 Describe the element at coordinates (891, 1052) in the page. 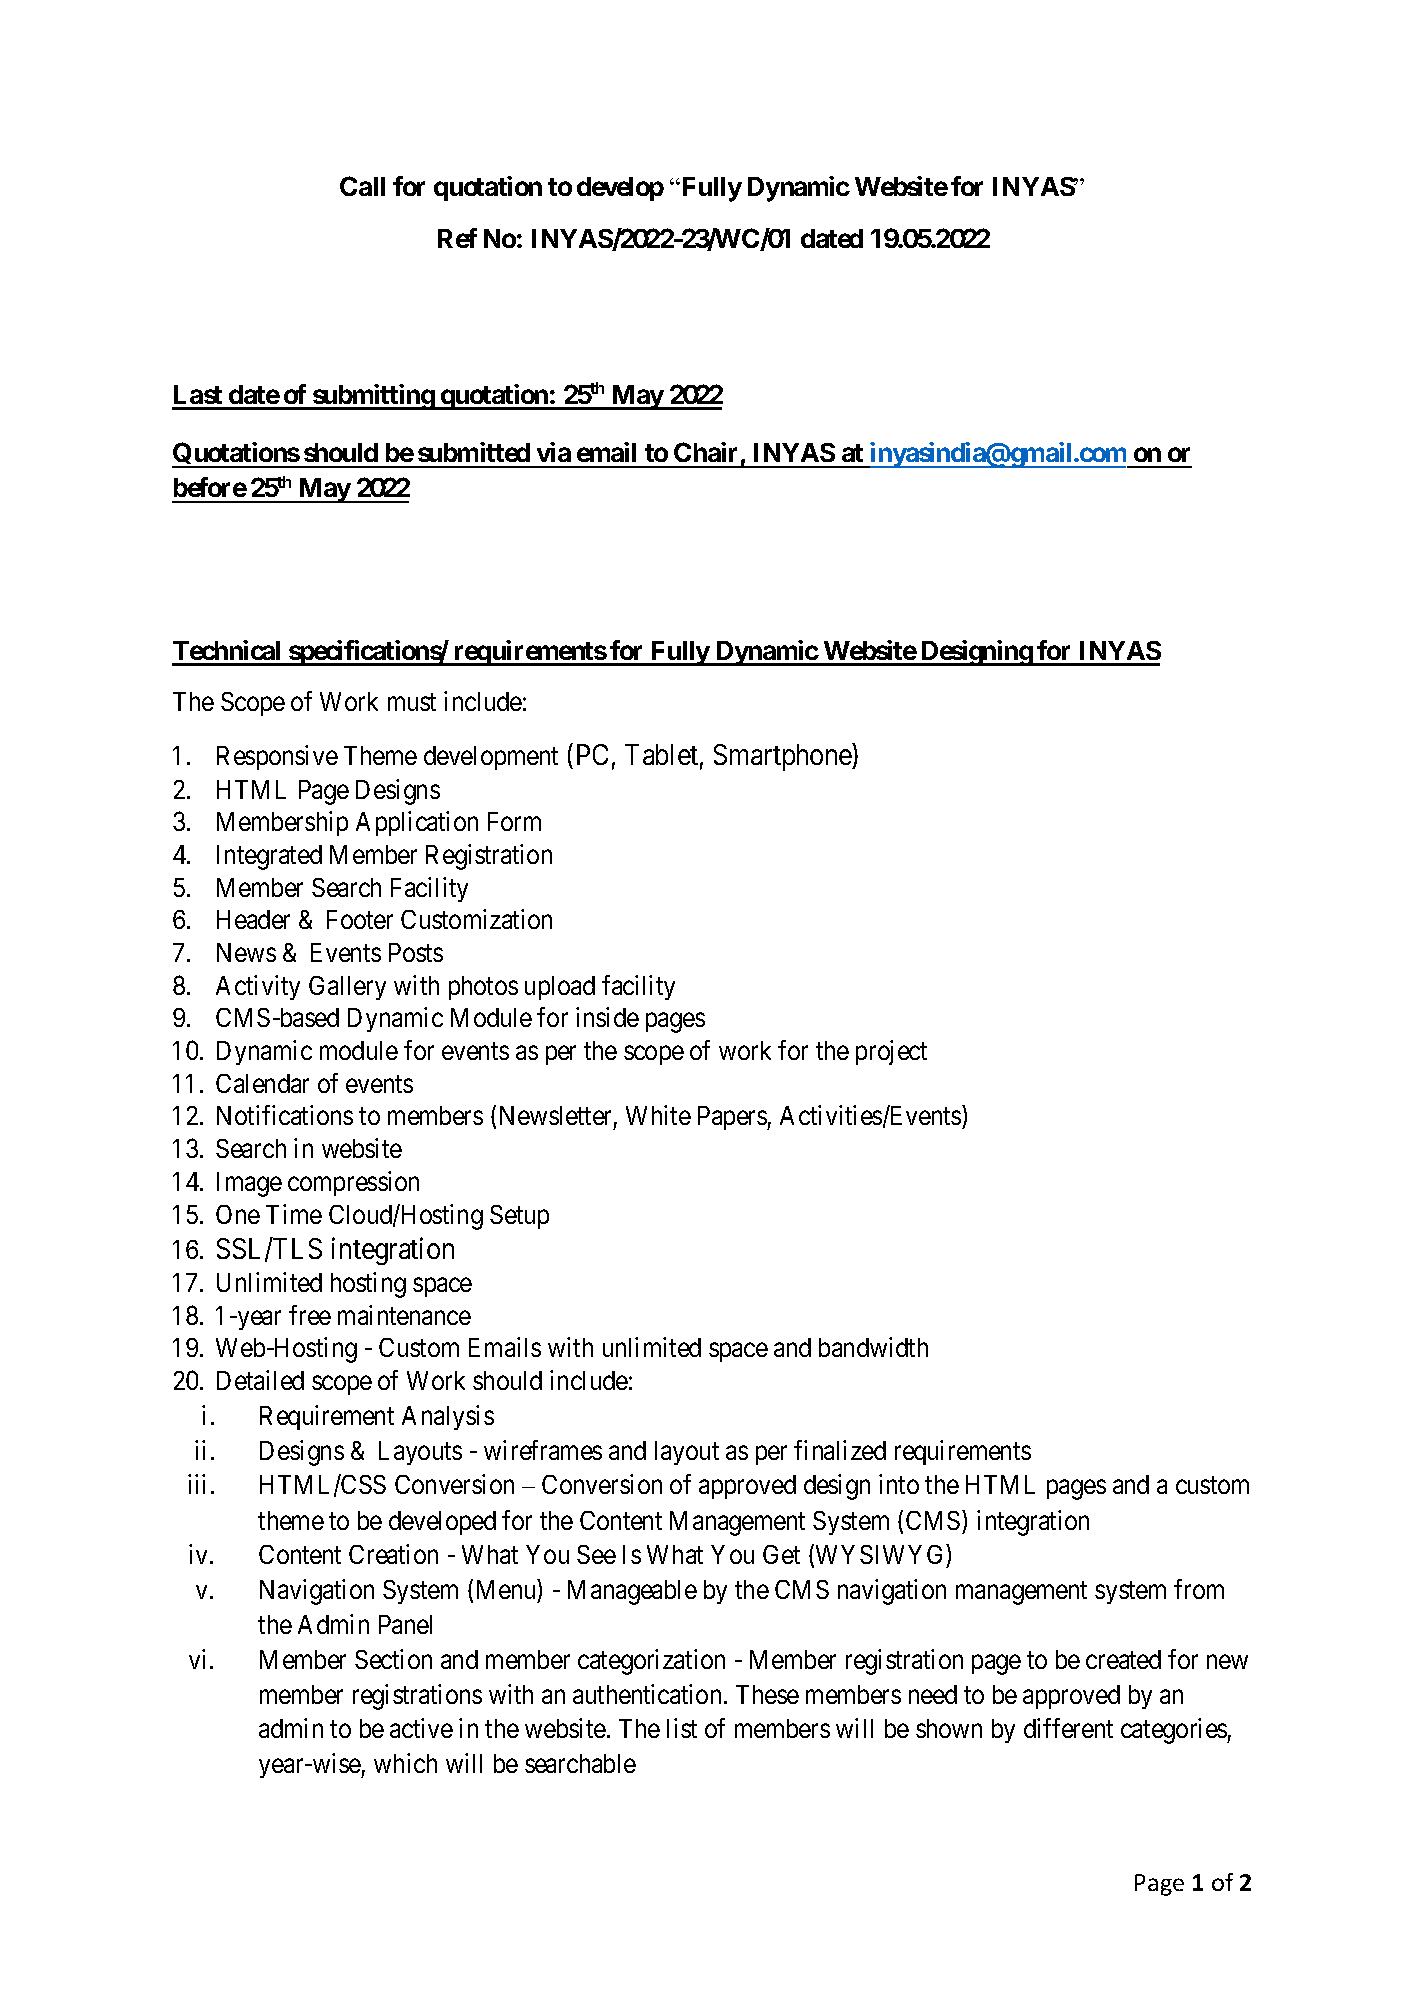

I see `project` at that location.
